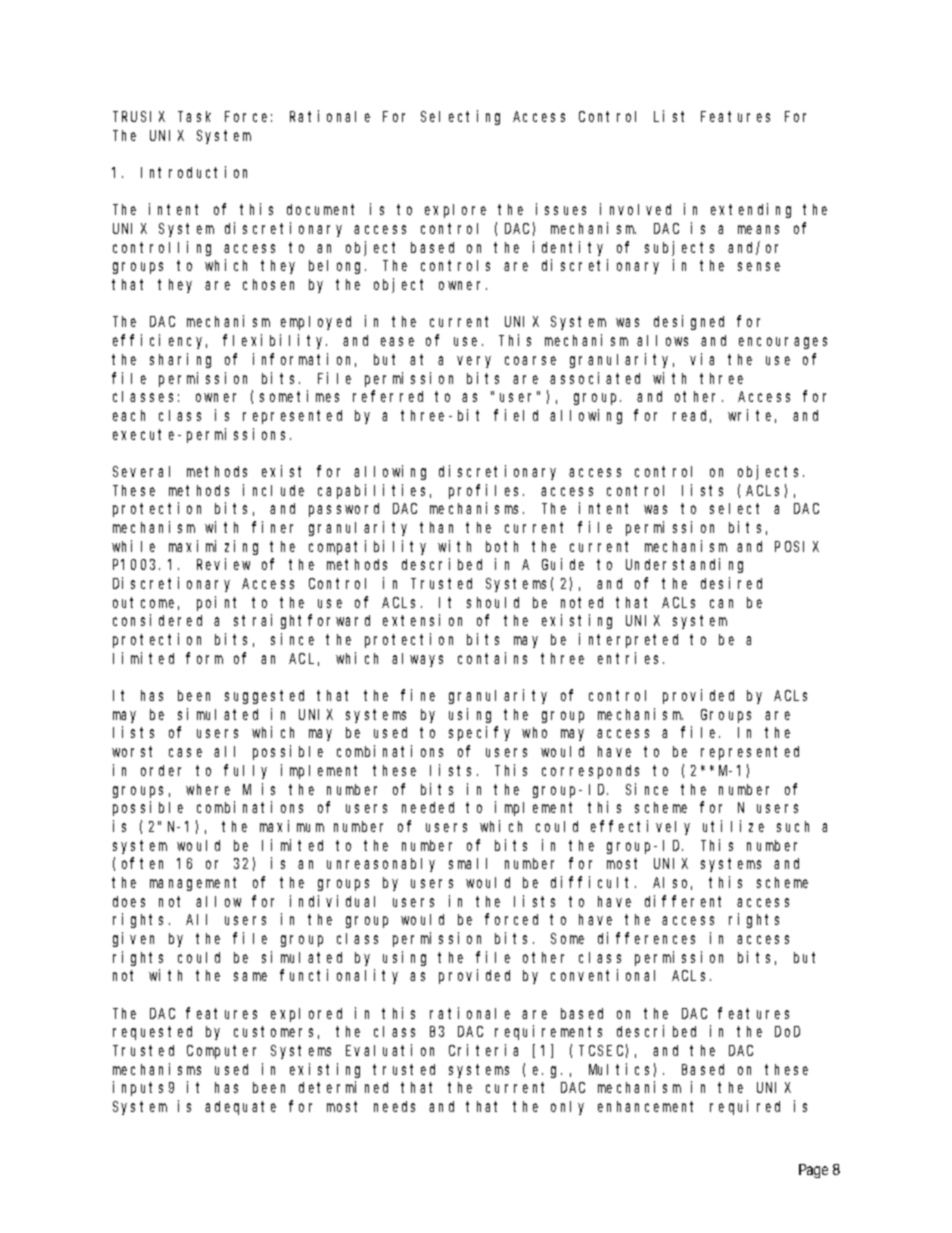 Image resolution: width=952 pixels, height=1233 pixels. Describe the element at coordinates (337, 267) in the screenshot. I see `belong` at that location.
